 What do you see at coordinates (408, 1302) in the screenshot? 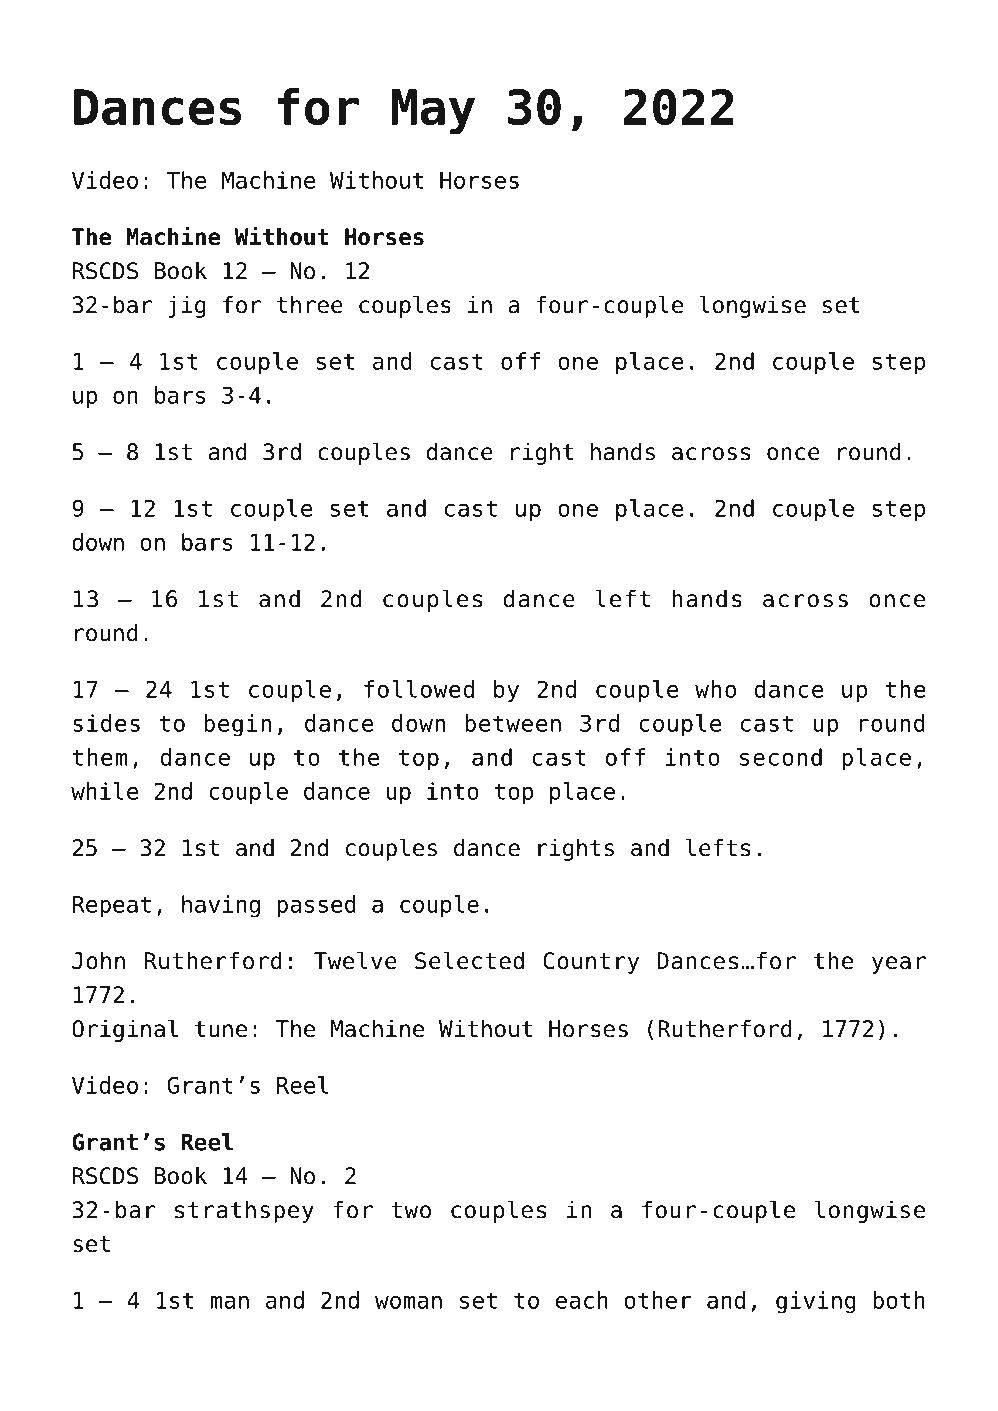
I see `woman` at bounding box center [408, 1302].
